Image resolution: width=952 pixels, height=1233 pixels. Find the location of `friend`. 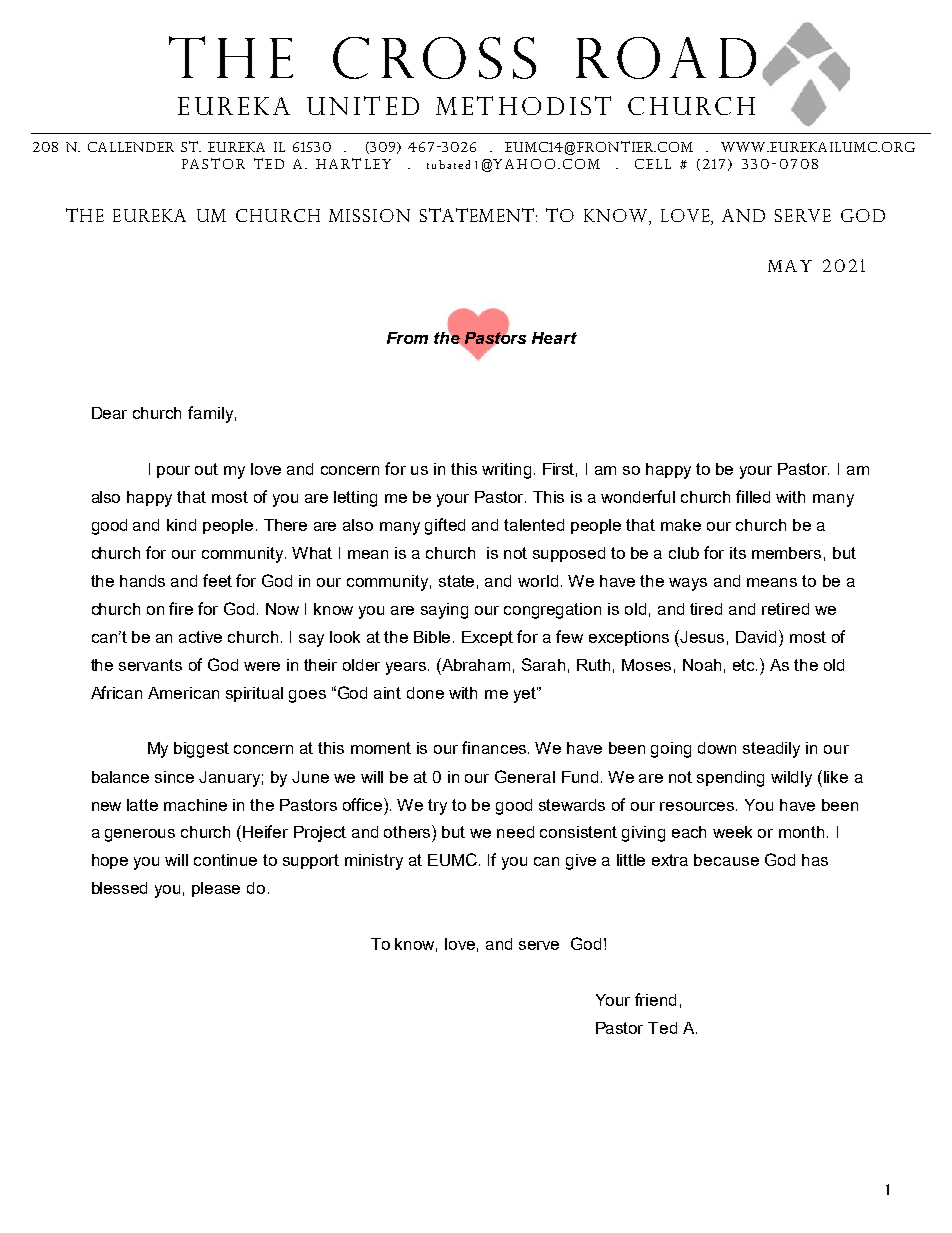

friend is located at coordinates (655, 999).
